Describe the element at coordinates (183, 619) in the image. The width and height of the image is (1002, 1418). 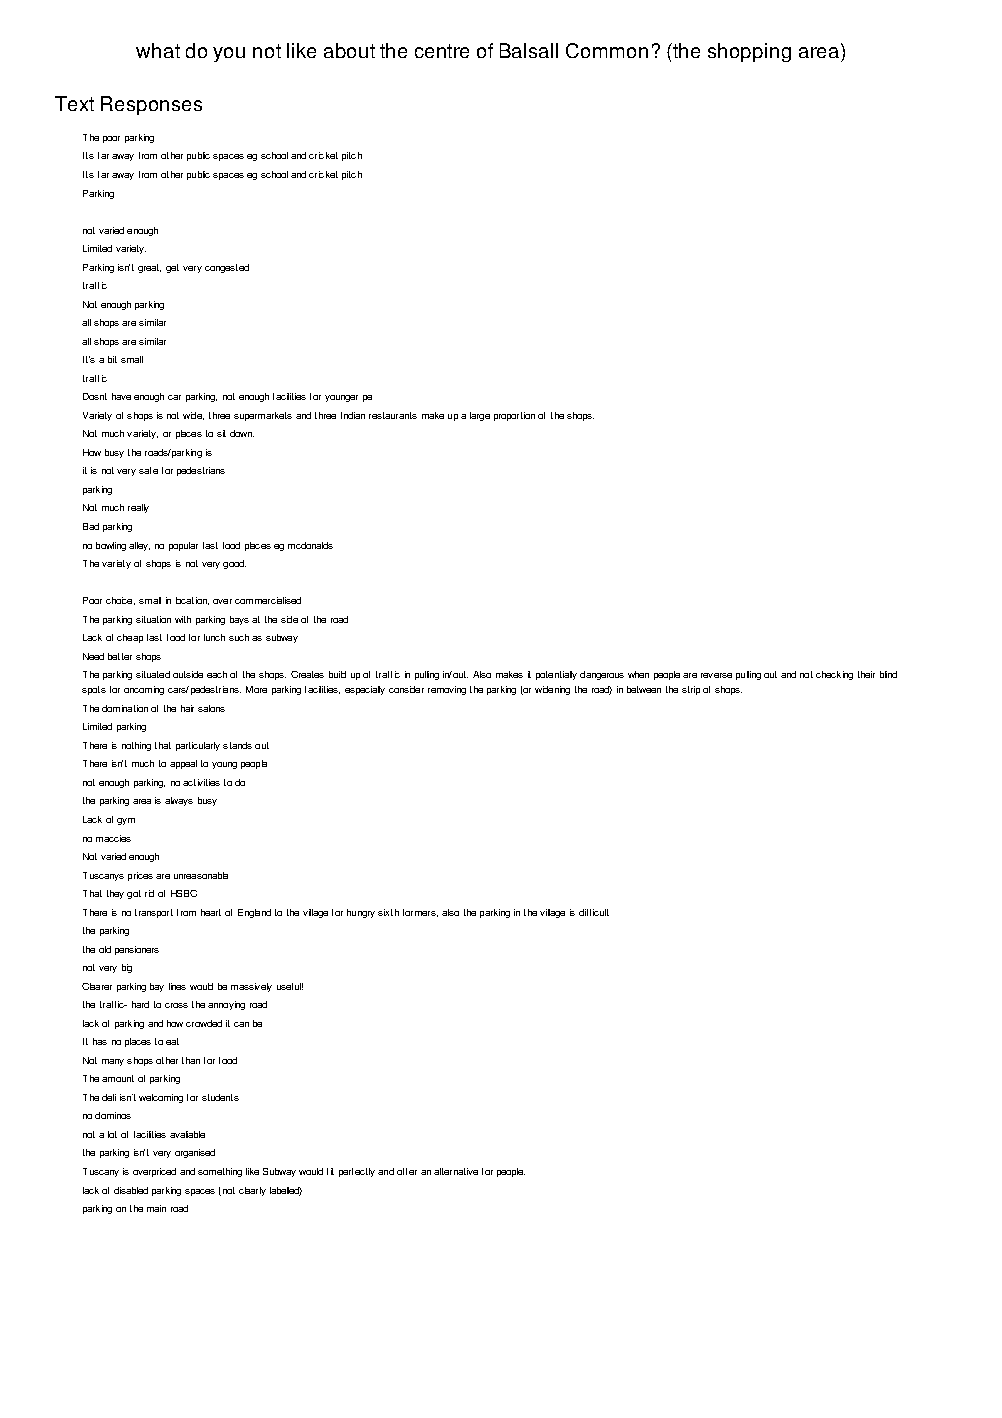
I see `with` at that location.
